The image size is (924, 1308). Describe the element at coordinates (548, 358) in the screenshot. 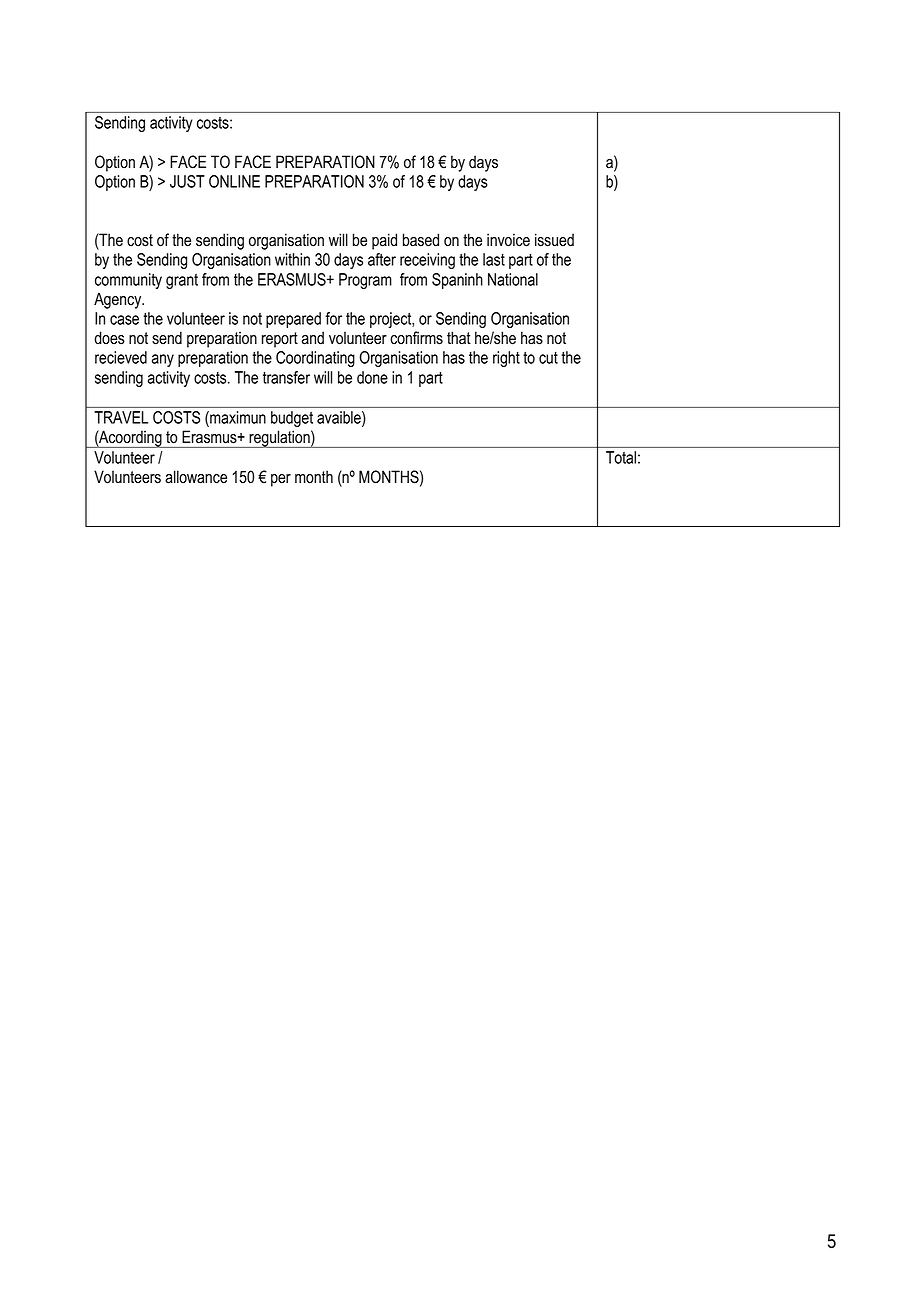

I see `cut` at that location.
